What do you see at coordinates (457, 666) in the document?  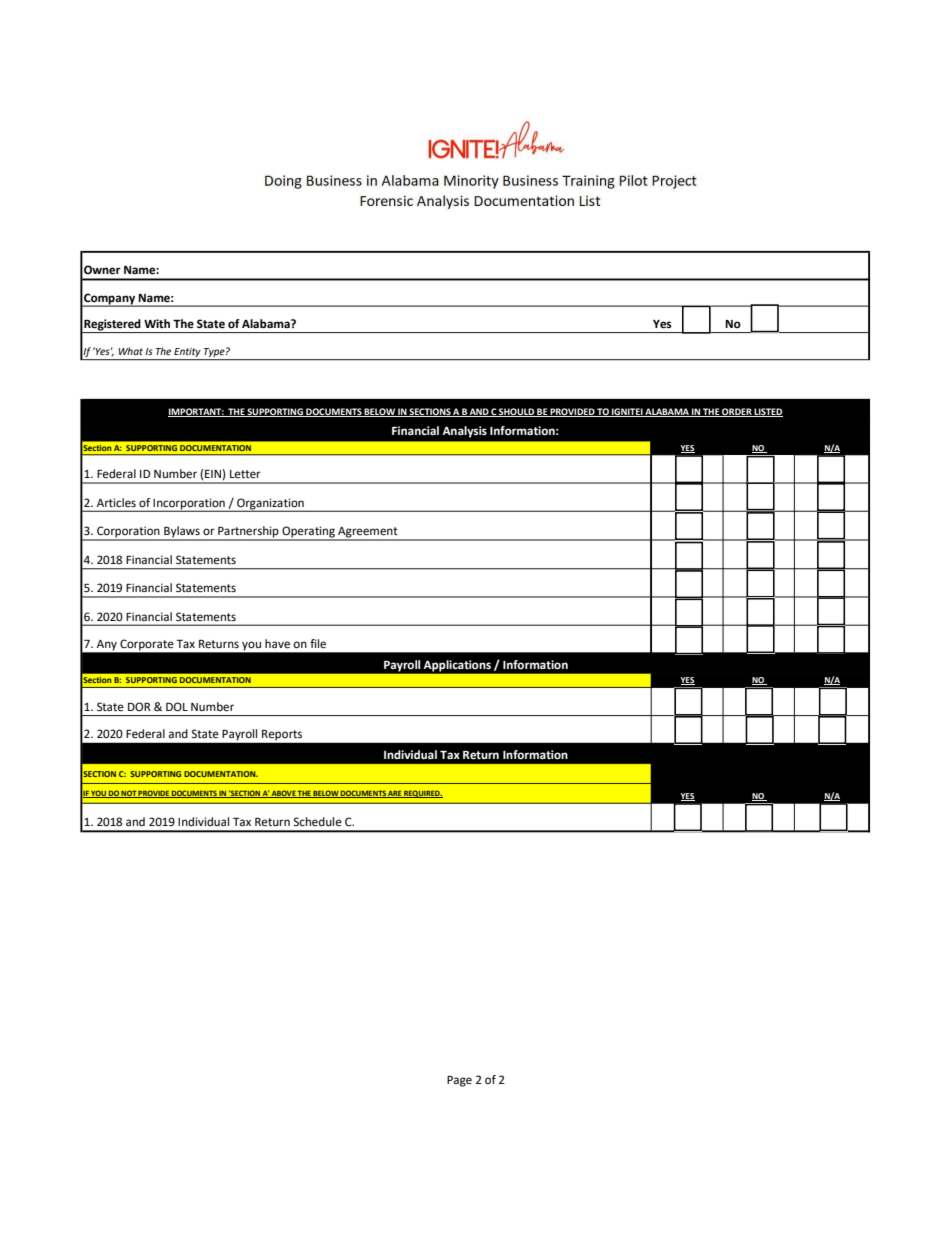 I see `Applications` at bounding box center [457, 666].
